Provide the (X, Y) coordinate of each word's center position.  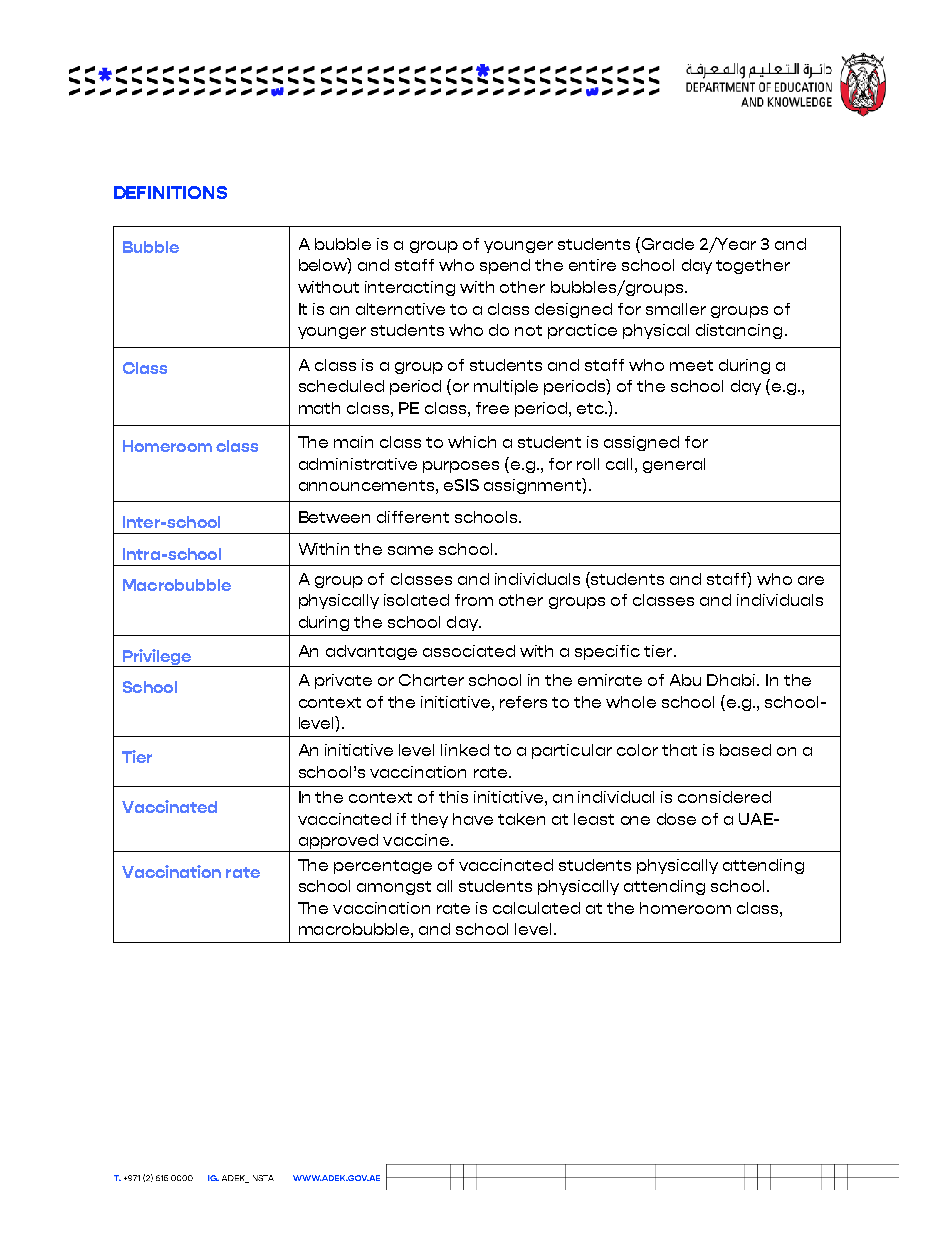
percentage (383, 867)
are (811, 580)
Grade (668, 244)
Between (334, 517)
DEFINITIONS (170, 192)
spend (505, 266)
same (410, 550)
